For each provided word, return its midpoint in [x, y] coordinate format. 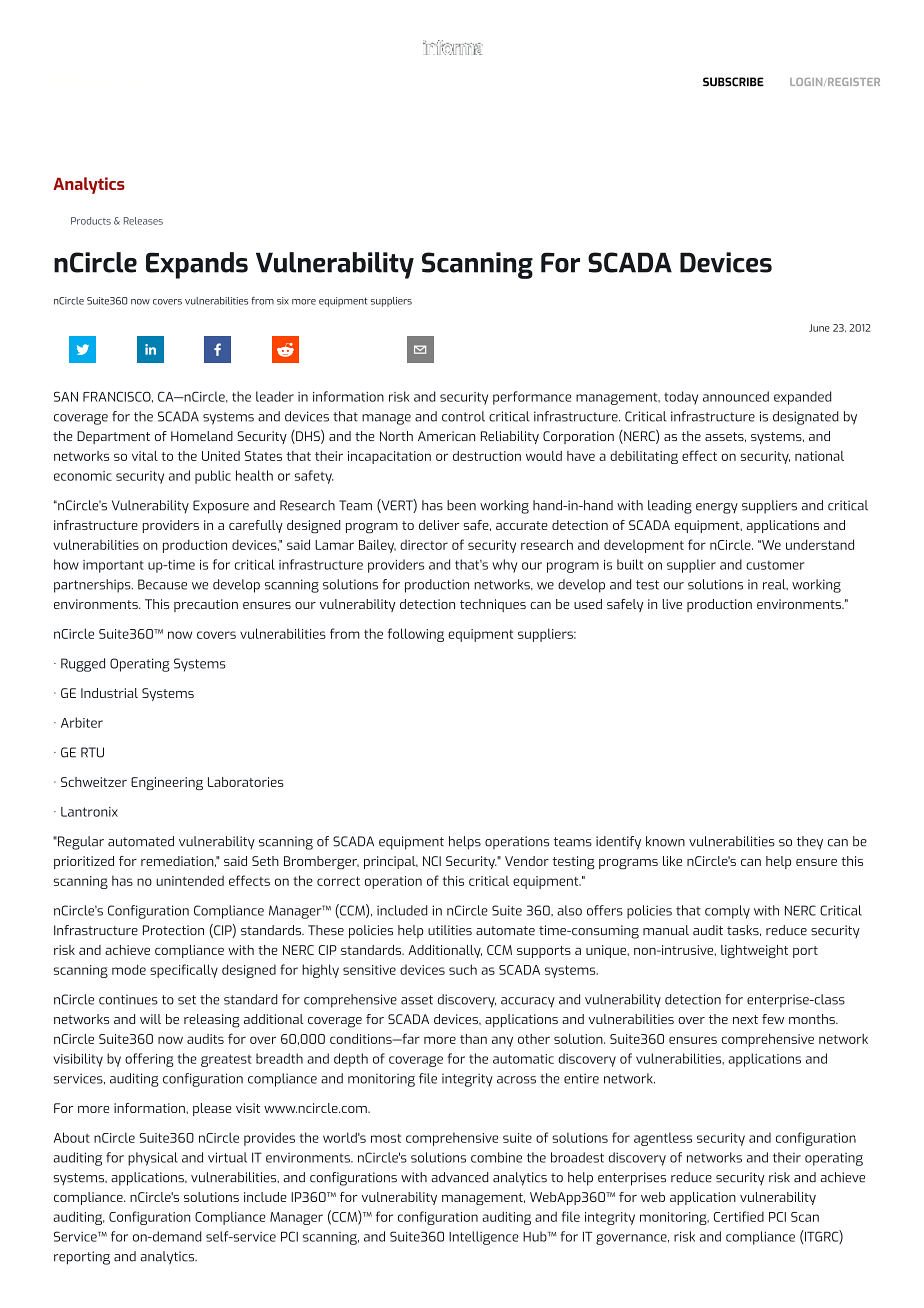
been [461, 505]
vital [145, 456]
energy [717, 508]
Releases [143, 221]
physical [153, 1159]
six [283, 301]
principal [391, 862]
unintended [190, 880]
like [672, 861]
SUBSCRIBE [733, 82]
